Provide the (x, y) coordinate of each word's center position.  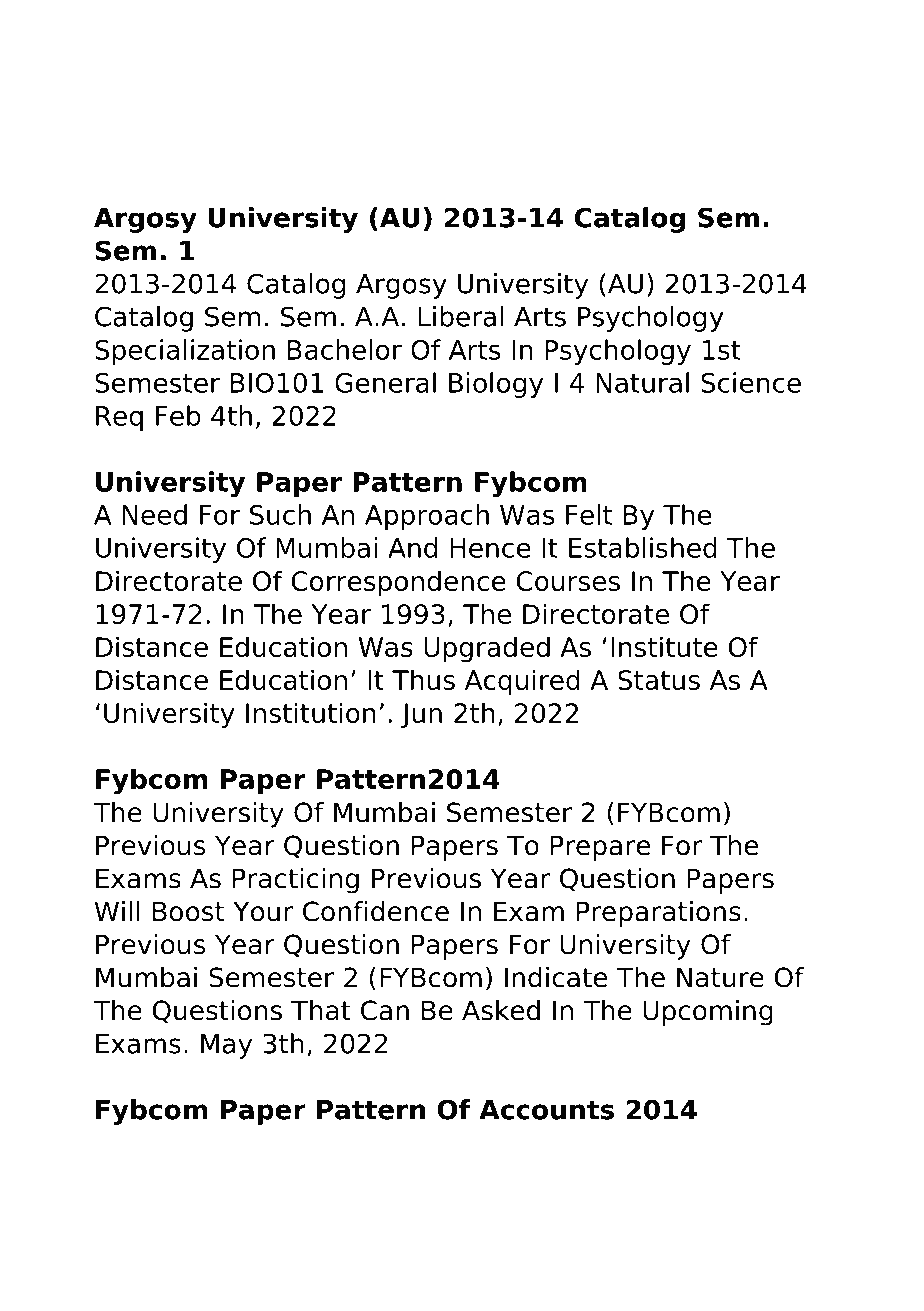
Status (659, 680)
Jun (421, 715)
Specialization (185, 352)
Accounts (546, 1110)
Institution (311, 712)
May (226, 1046)
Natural (642, 382)
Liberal (460, 316)
